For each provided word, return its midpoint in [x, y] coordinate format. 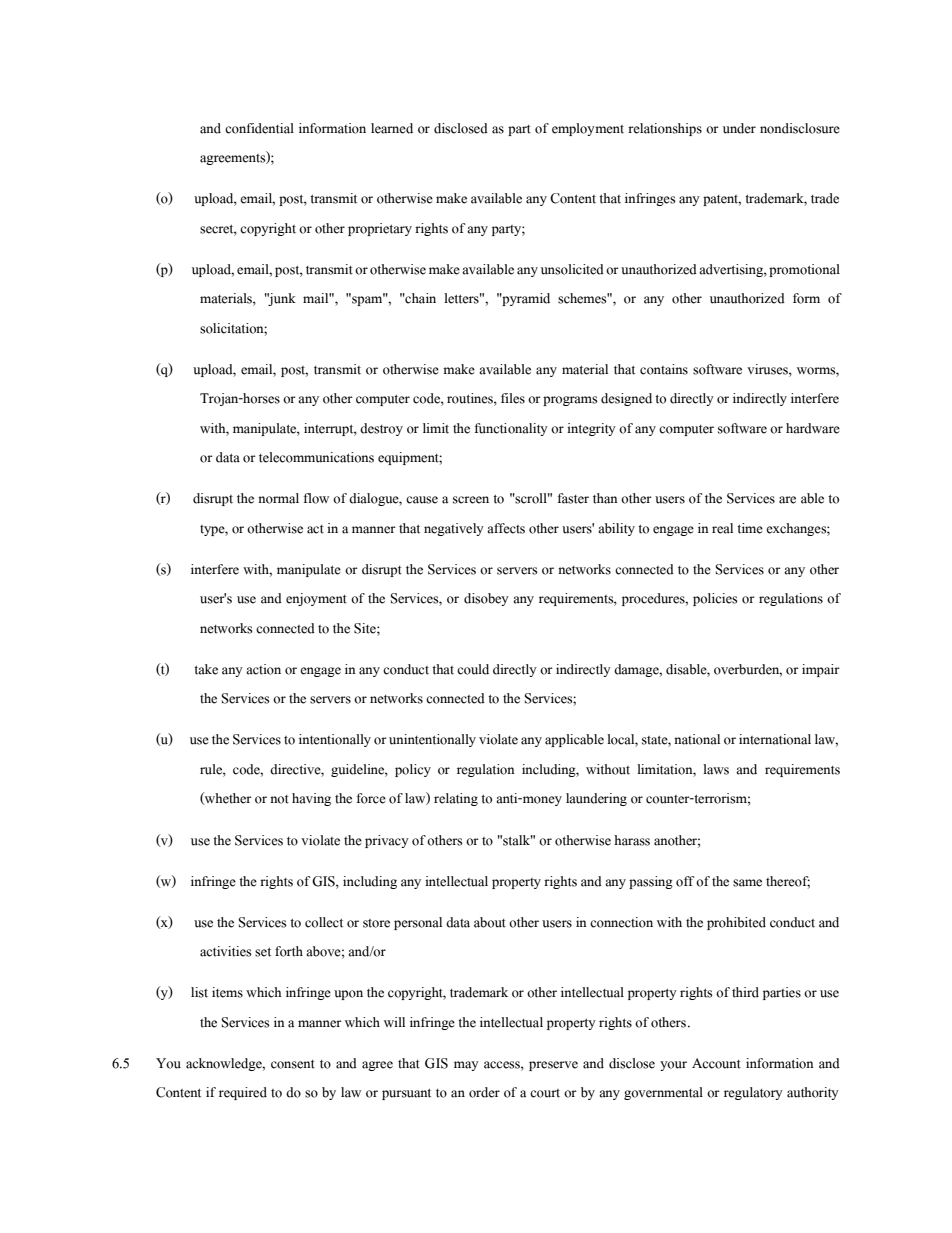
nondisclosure [800, 128]
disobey [486, 599]
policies [715, 599]
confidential [259, 128]
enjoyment [316, 599]
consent [293, 1064]
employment [588, 129]
